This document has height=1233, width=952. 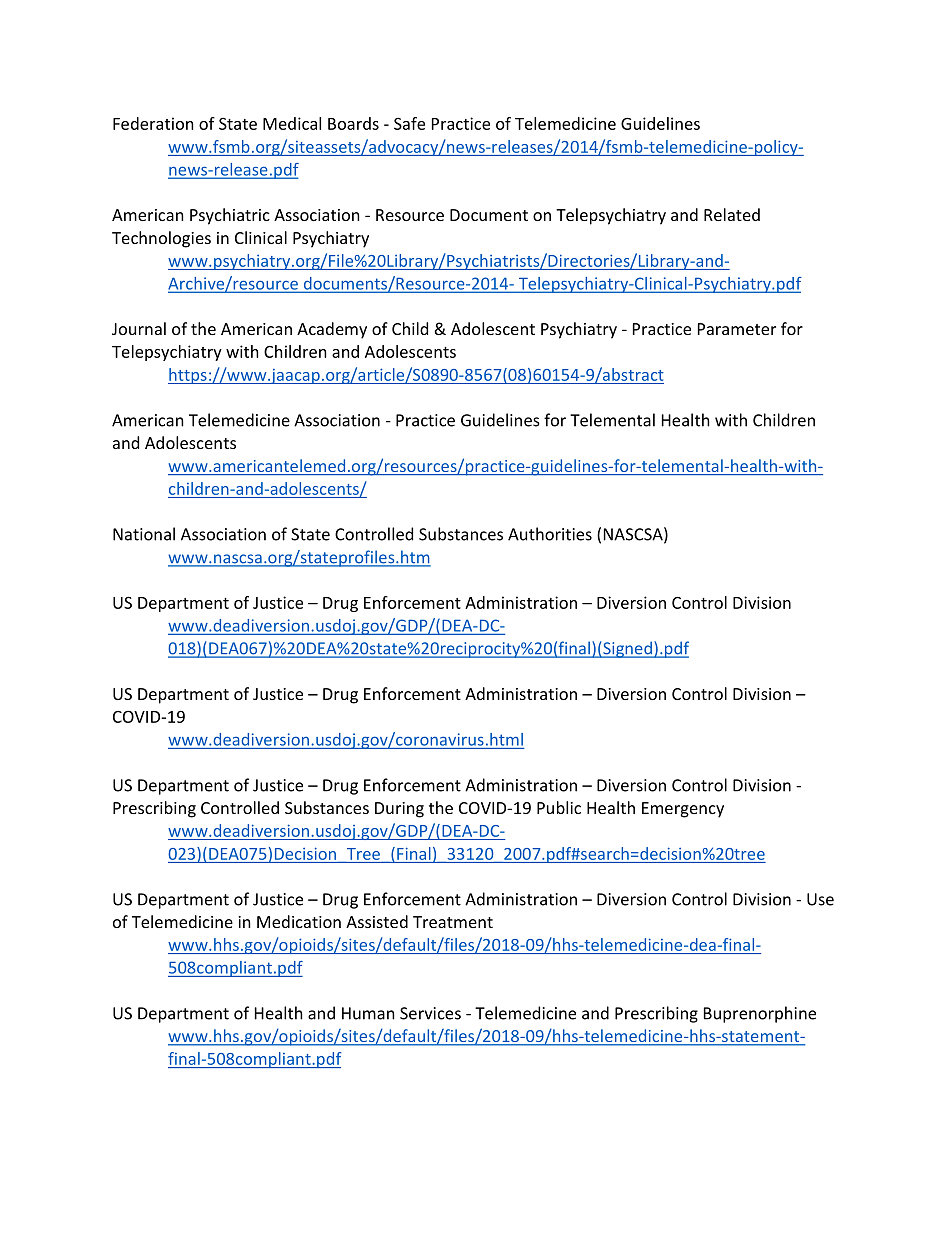 I want to click on Related, so click(x=732, y=214).
